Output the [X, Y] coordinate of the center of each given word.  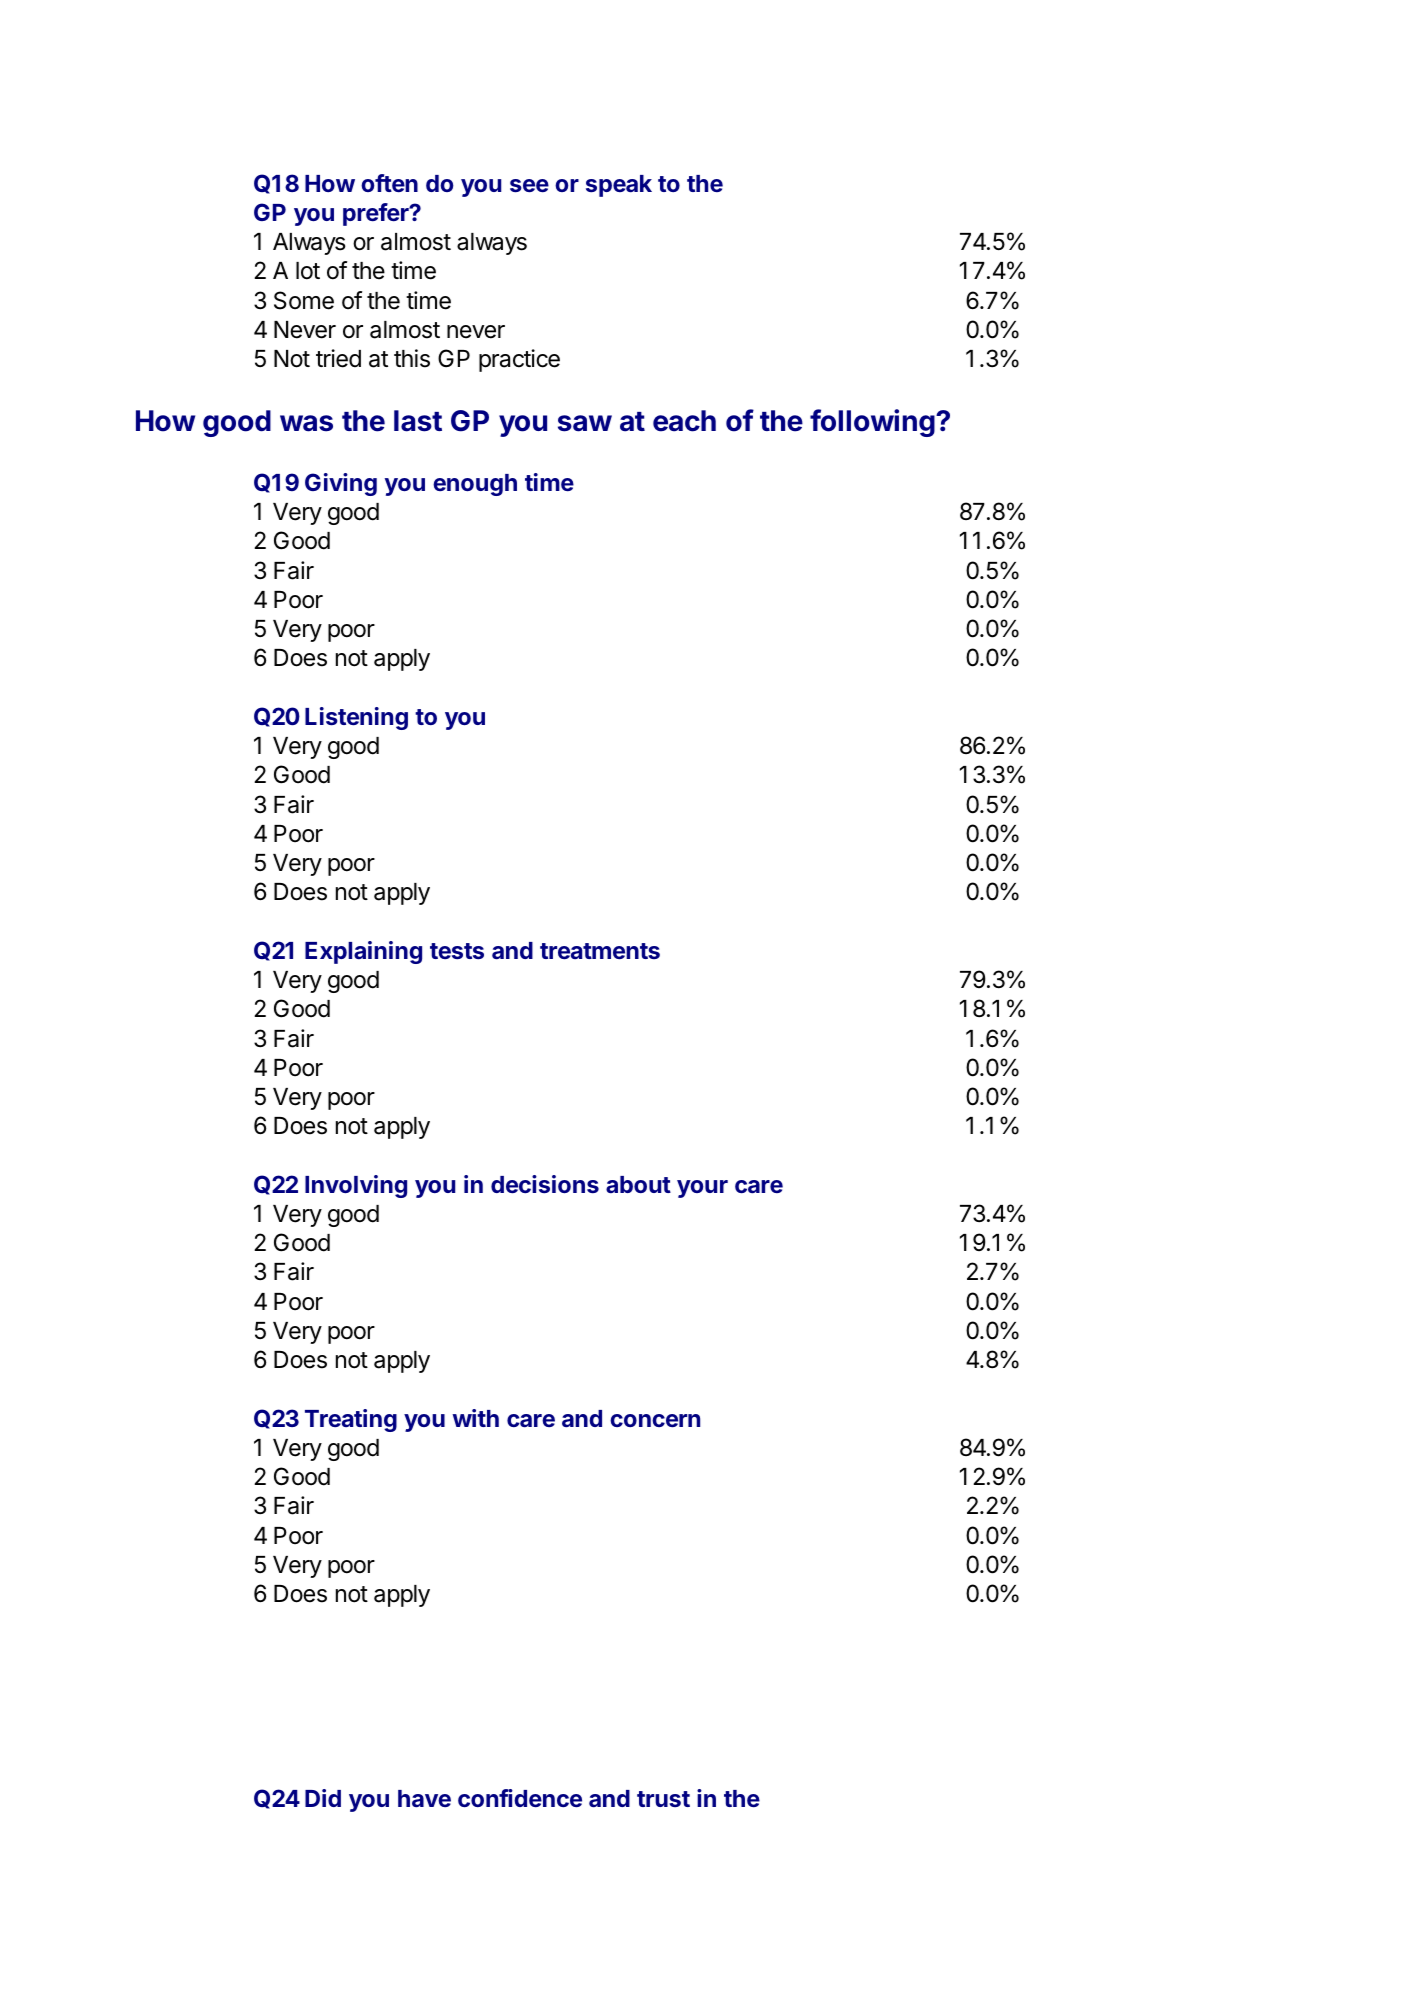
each [684, 421]
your [702, 1189]
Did [323, 1798]
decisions [545, 1184]
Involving [356, 1186]
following [873, 423]
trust [663, 1799]
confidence [520, 1798]
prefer [377, 214]
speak [619, 186]
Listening [356, 718]
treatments [600, 951]
